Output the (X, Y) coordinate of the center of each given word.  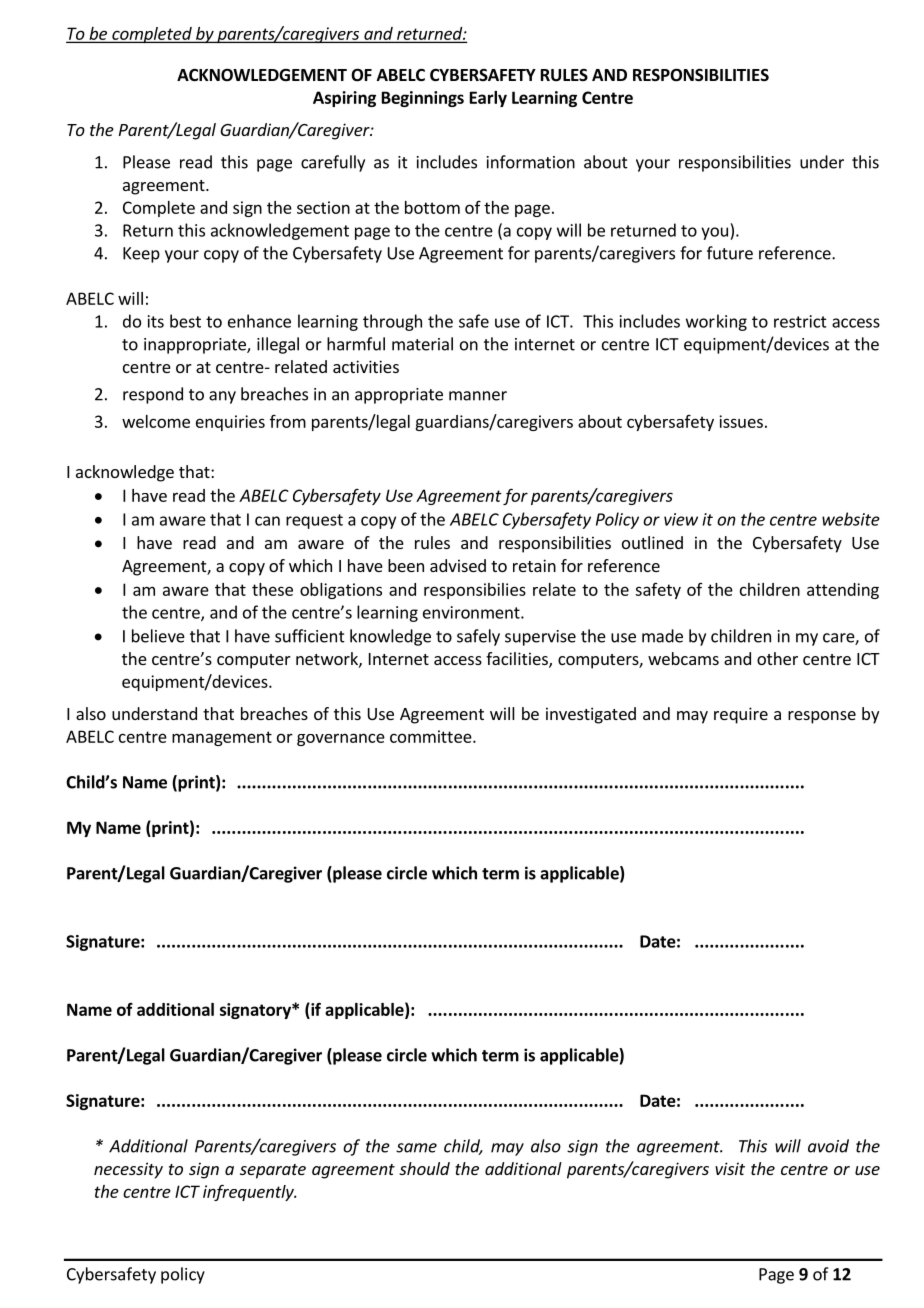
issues (741, 421)
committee (432, 736)
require (741, 715)
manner (478, 396)
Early (488, 99)
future (730, 253)
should (424, 1168)
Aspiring (344, 99)
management (222, 738)
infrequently (249, 1192)
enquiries (230, 423)
